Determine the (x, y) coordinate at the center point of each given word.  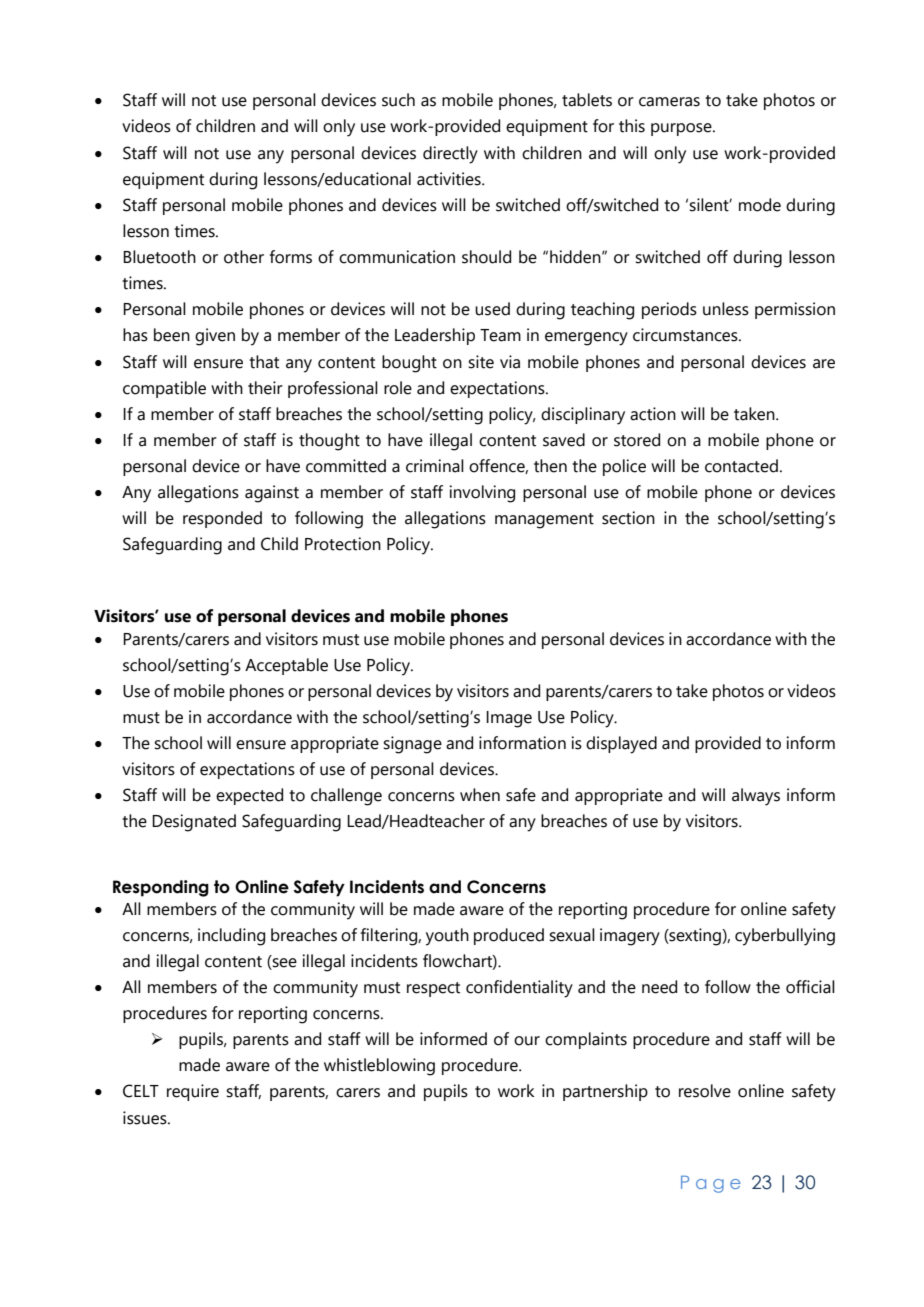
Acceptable (286, 666)
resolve (705, 1091)
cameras (669, 102)
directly (450, 155)
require (193, 1092)
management (544, 521)
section (628, 518)
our (527, 1041)
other (244, 257)
